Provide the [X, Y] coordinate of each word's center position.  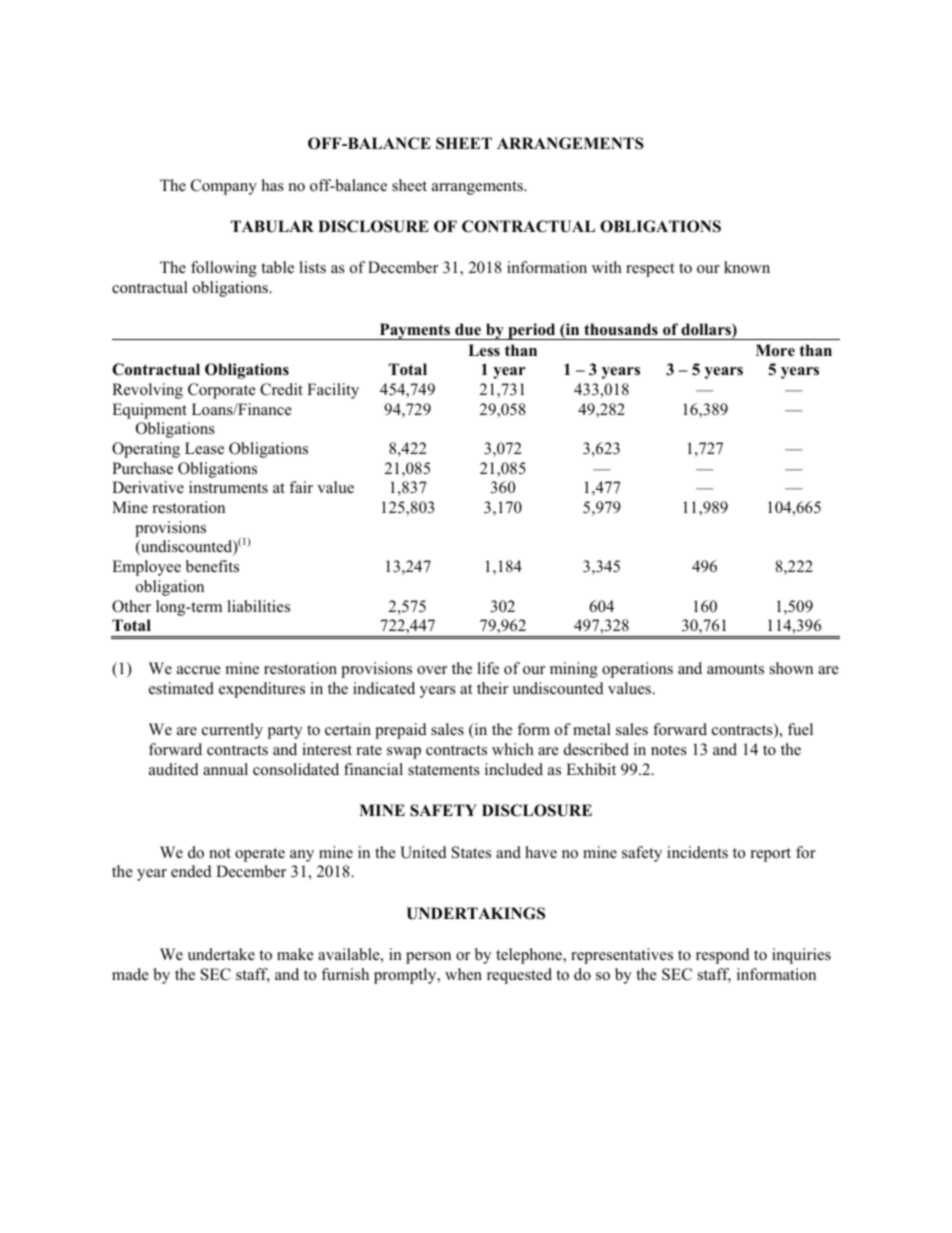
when [463, 974]
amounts [735, 669]
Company [224, 187]
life [488, 668]
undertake [221, 954]
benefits [212, 566]
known [747, 267]
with [607, 267]
